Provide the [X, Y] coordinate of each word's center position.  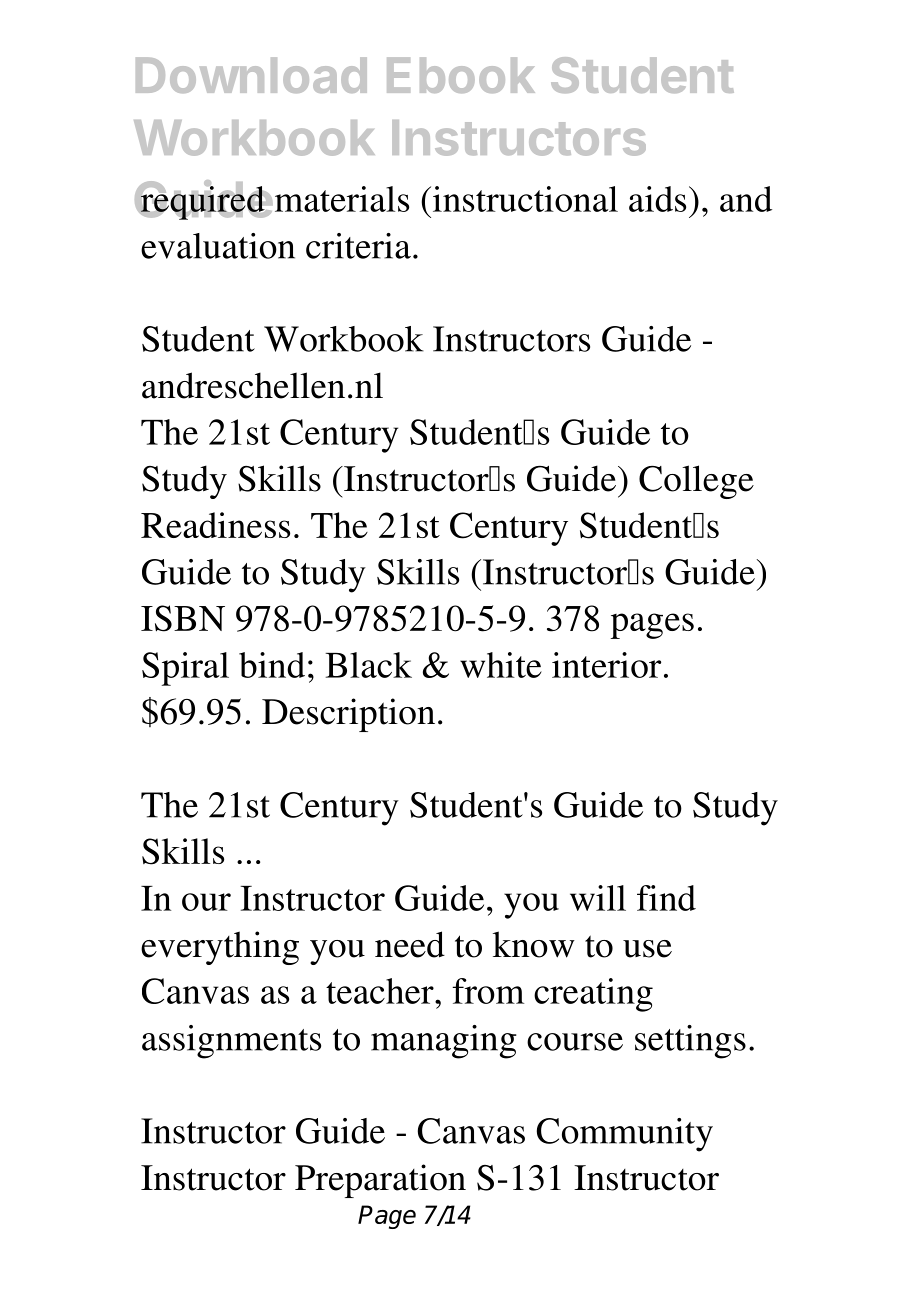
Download [251, 75]
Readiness [215, 525]
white [501, 665]
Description [348, 715]
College [696, 482]
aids [657, 199]
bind [272, 665]
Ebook [461, 75]
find [666, 898]
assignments [231, 1042]
